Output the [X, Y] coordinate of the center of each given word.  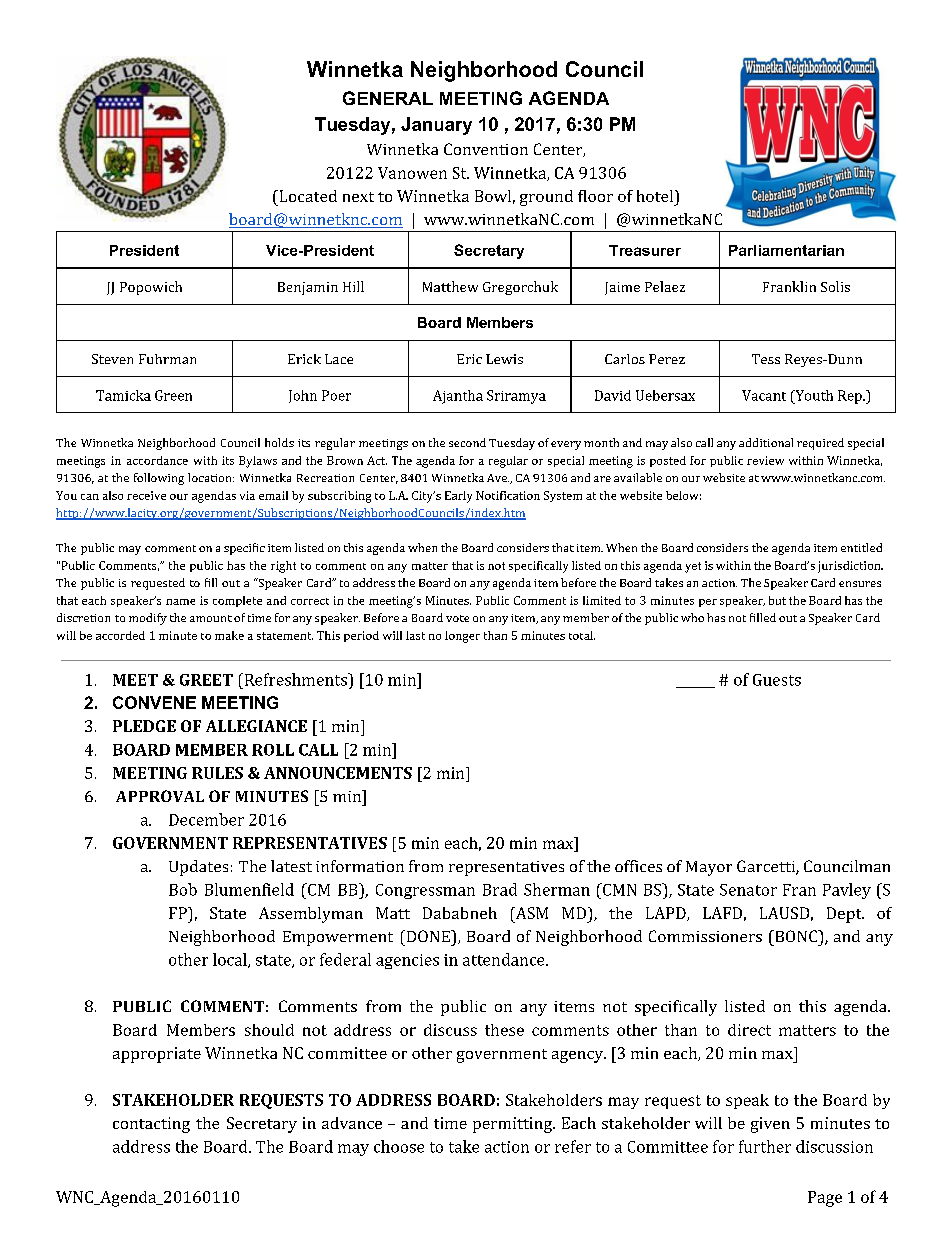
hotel [655, 196]
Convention [486, 149]
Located [307, 196]
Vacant [764, 395]
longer [462, 637]
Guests [777, 680]
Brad [500, 889]
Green [173, 395]
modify [148, 619]
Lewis [504, 359]
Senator [748, 890]
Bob [183, 889]
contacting [151, 1125]
